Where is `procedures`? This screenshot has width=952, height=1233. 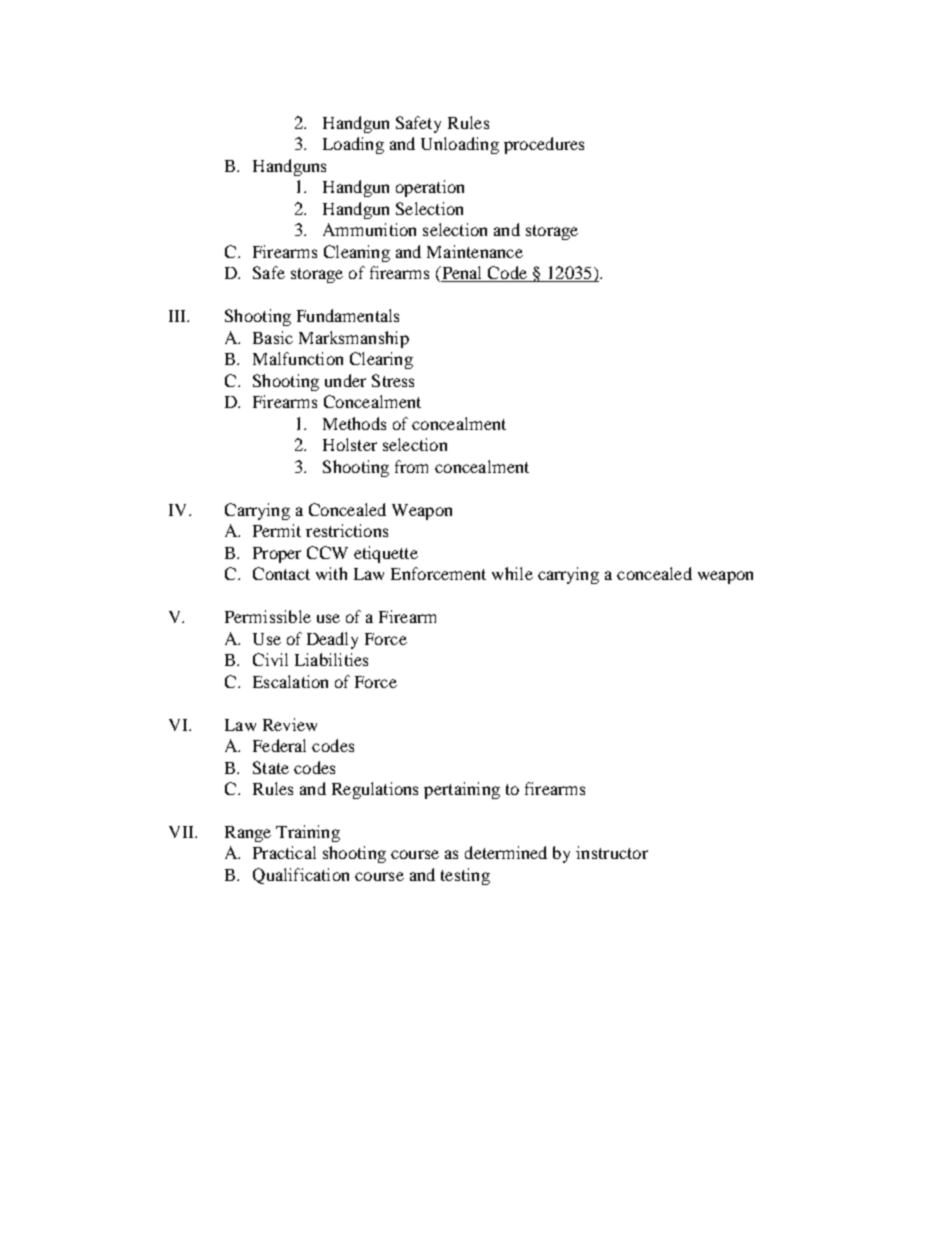 procedures is located at coordinates (544, 145).
